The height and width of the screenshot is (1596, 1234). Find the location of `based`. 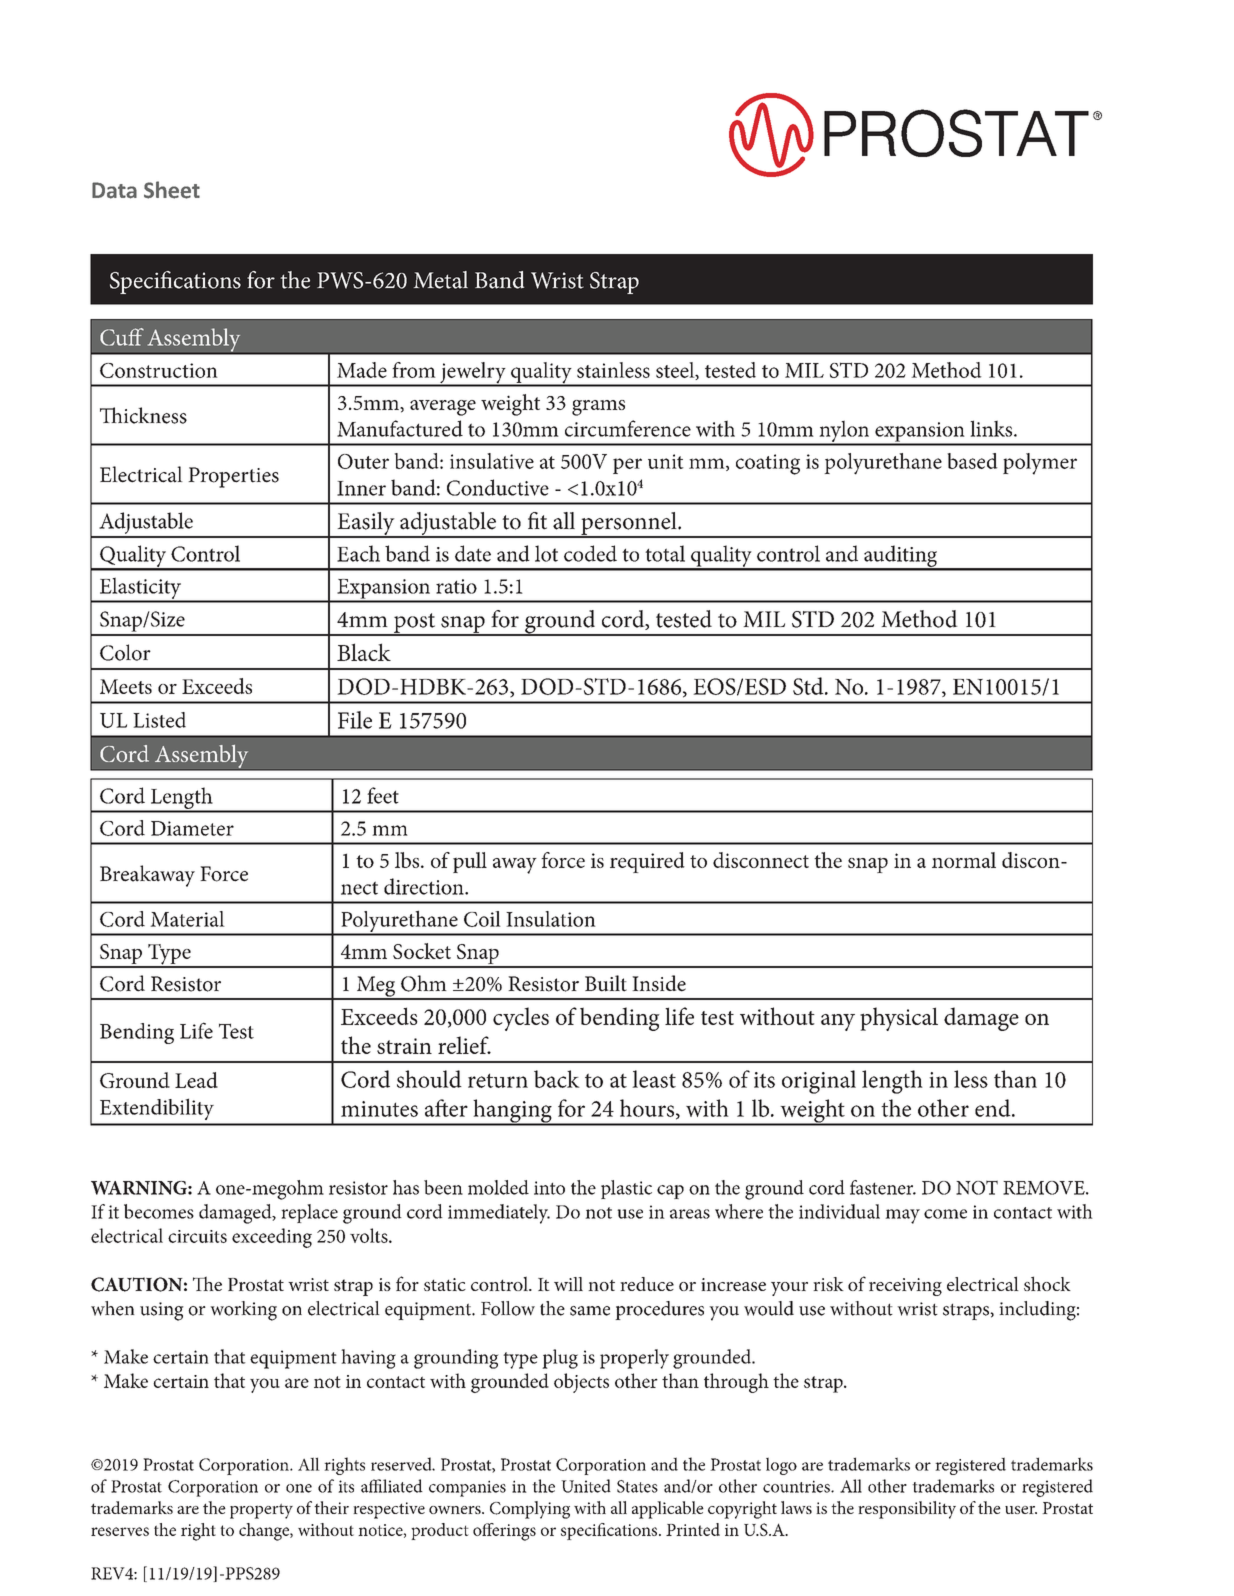

based is located at coordinates (972, 461).
